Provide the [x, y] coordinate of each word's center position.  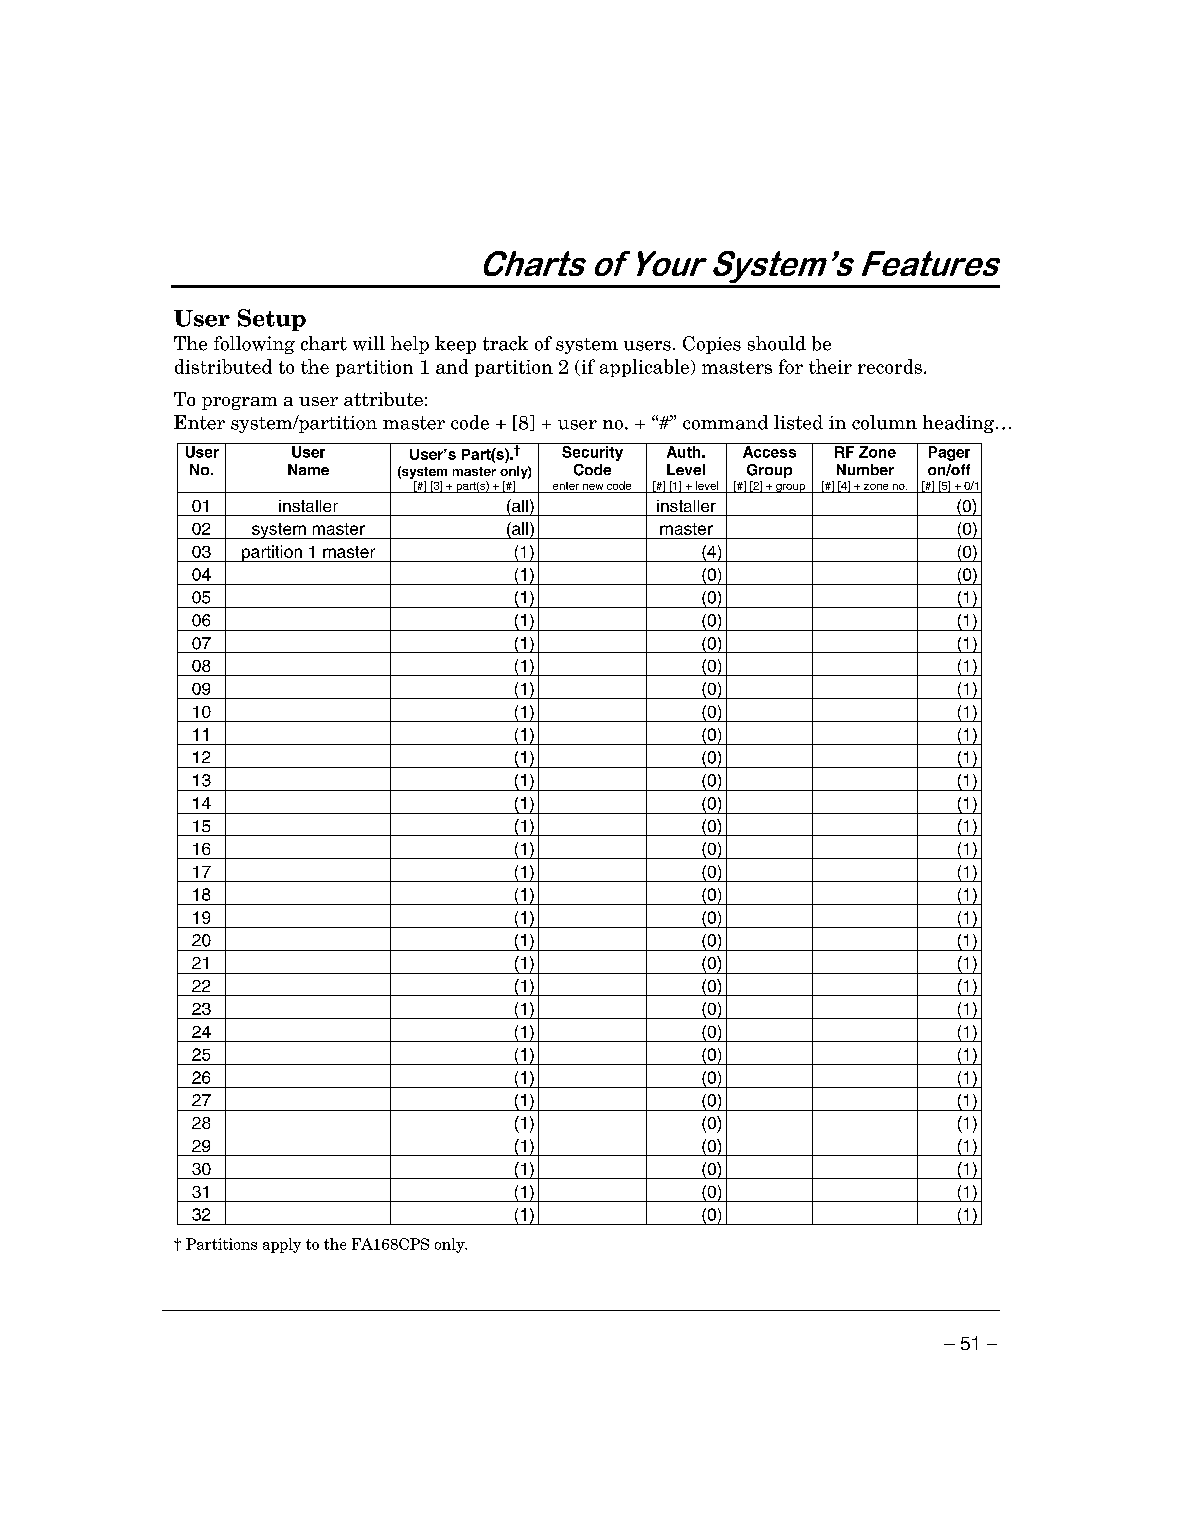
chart [324, 343]
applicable [644, 368]
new [593, 487]
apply [282, 1245]
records [890, 366]
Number [865, 469]
